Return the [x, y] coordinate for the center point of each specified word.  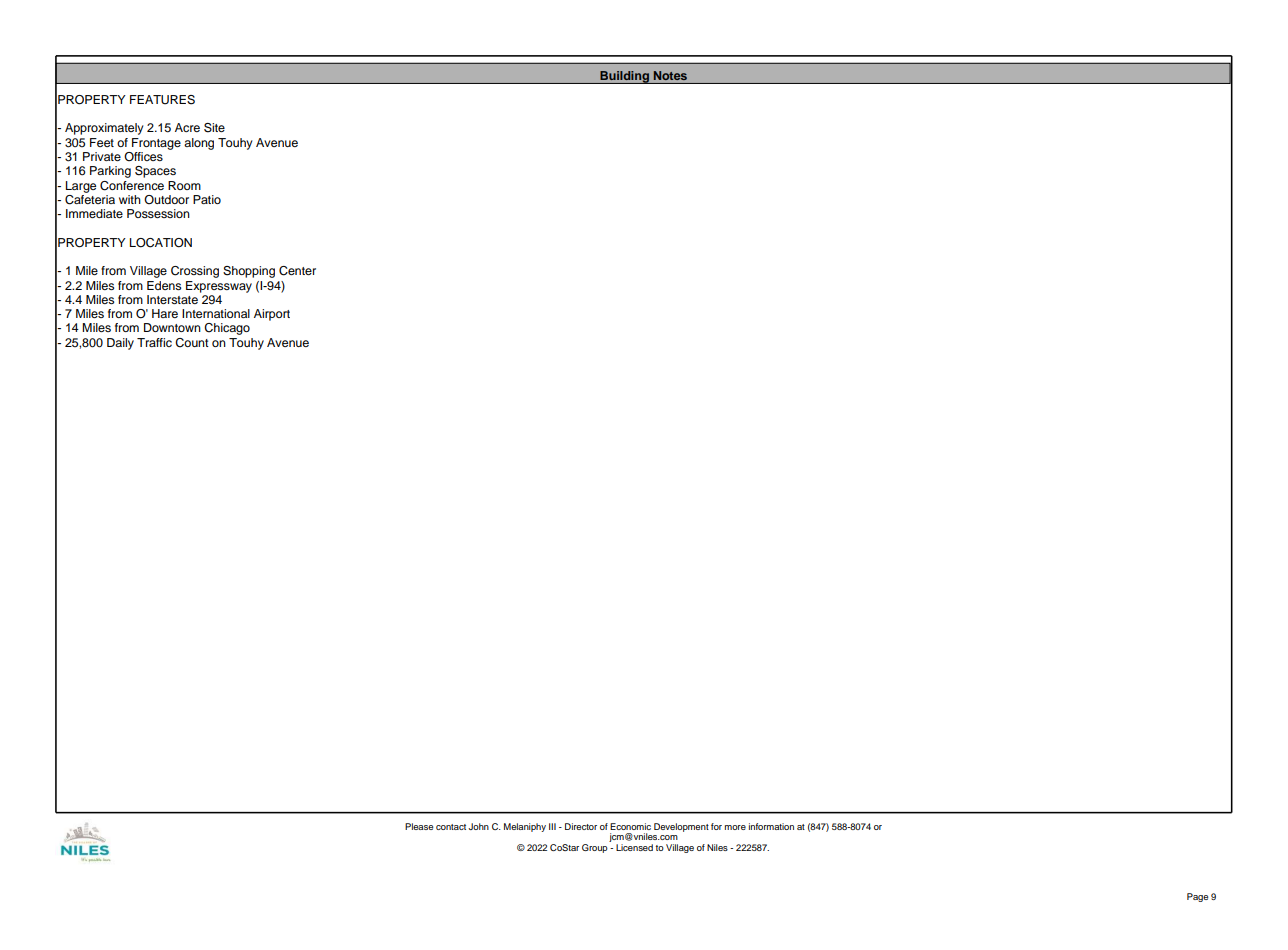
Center [297, 271]
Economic [630, 826]
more [735, 827]
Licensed [634, 847]
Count [192, 343]
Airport [272, 315]
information [771, 826]
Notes [670, 75]
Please [419, 826]
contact [451, 827]
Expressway [219, 287]
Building [624, 77]
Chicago [227, 329]
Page [1197, 897]
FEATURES [162, 100]
